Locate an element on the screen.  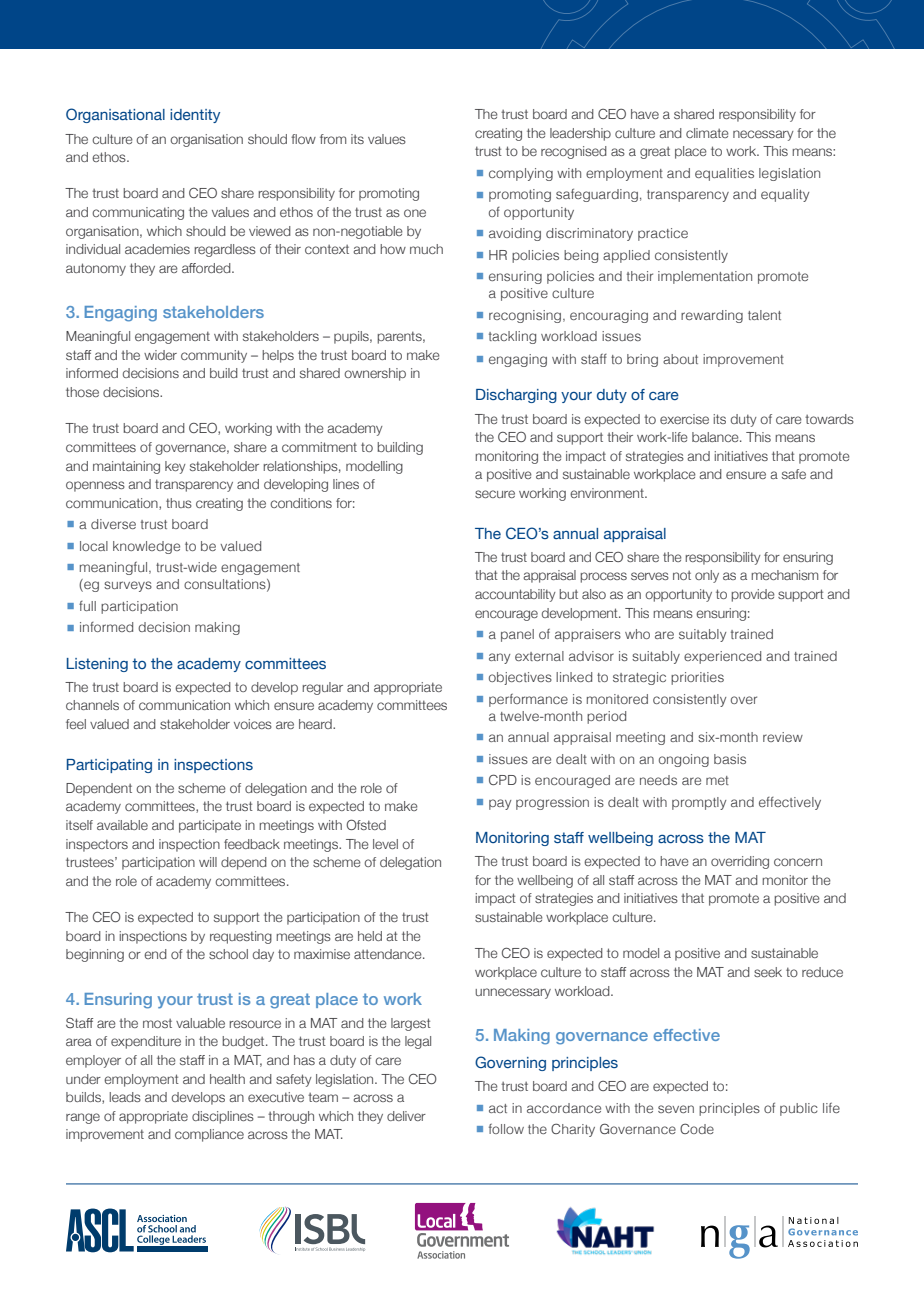
secure is located at coordinates (495, 494).
